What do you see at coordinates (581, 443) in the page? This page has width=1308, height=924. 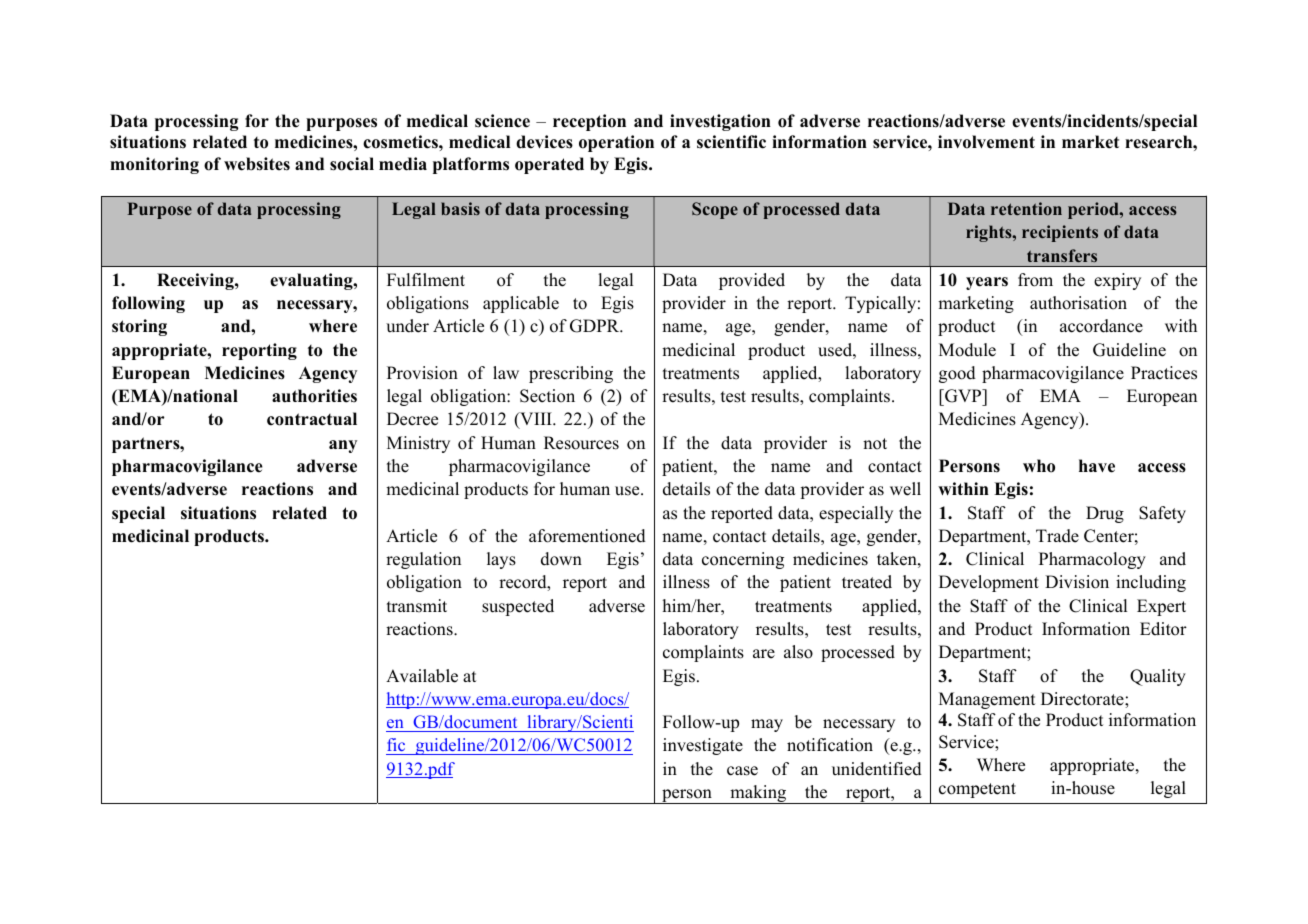 I see `Resources` at bounding box center [581, 443].
